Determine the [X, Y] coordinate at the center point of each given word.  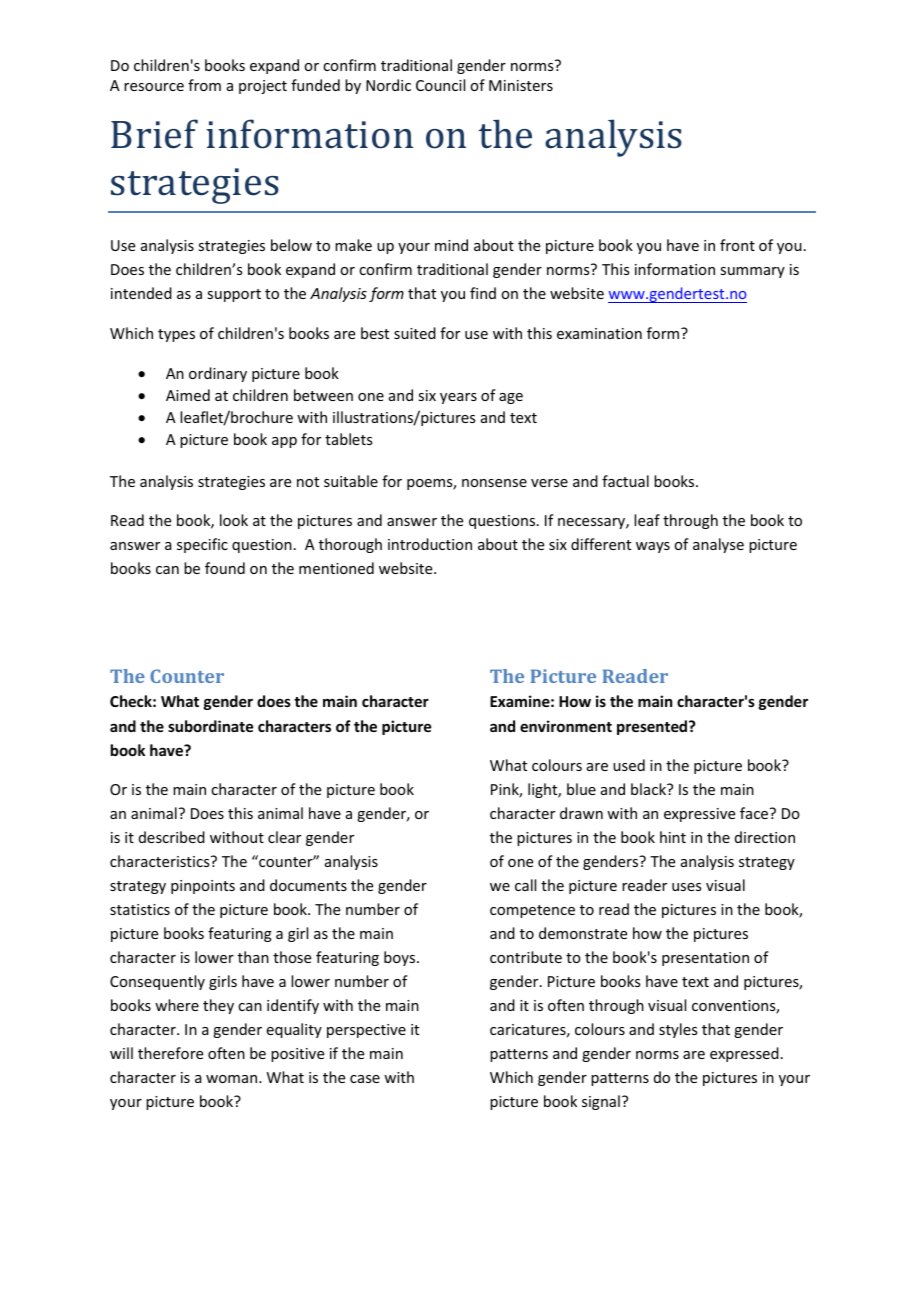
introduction [430, 544]
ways [653, 547]
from [204, 85]
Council [440, 85]
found [225, 568]
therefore [170, 1053]
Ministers [521, 85]
